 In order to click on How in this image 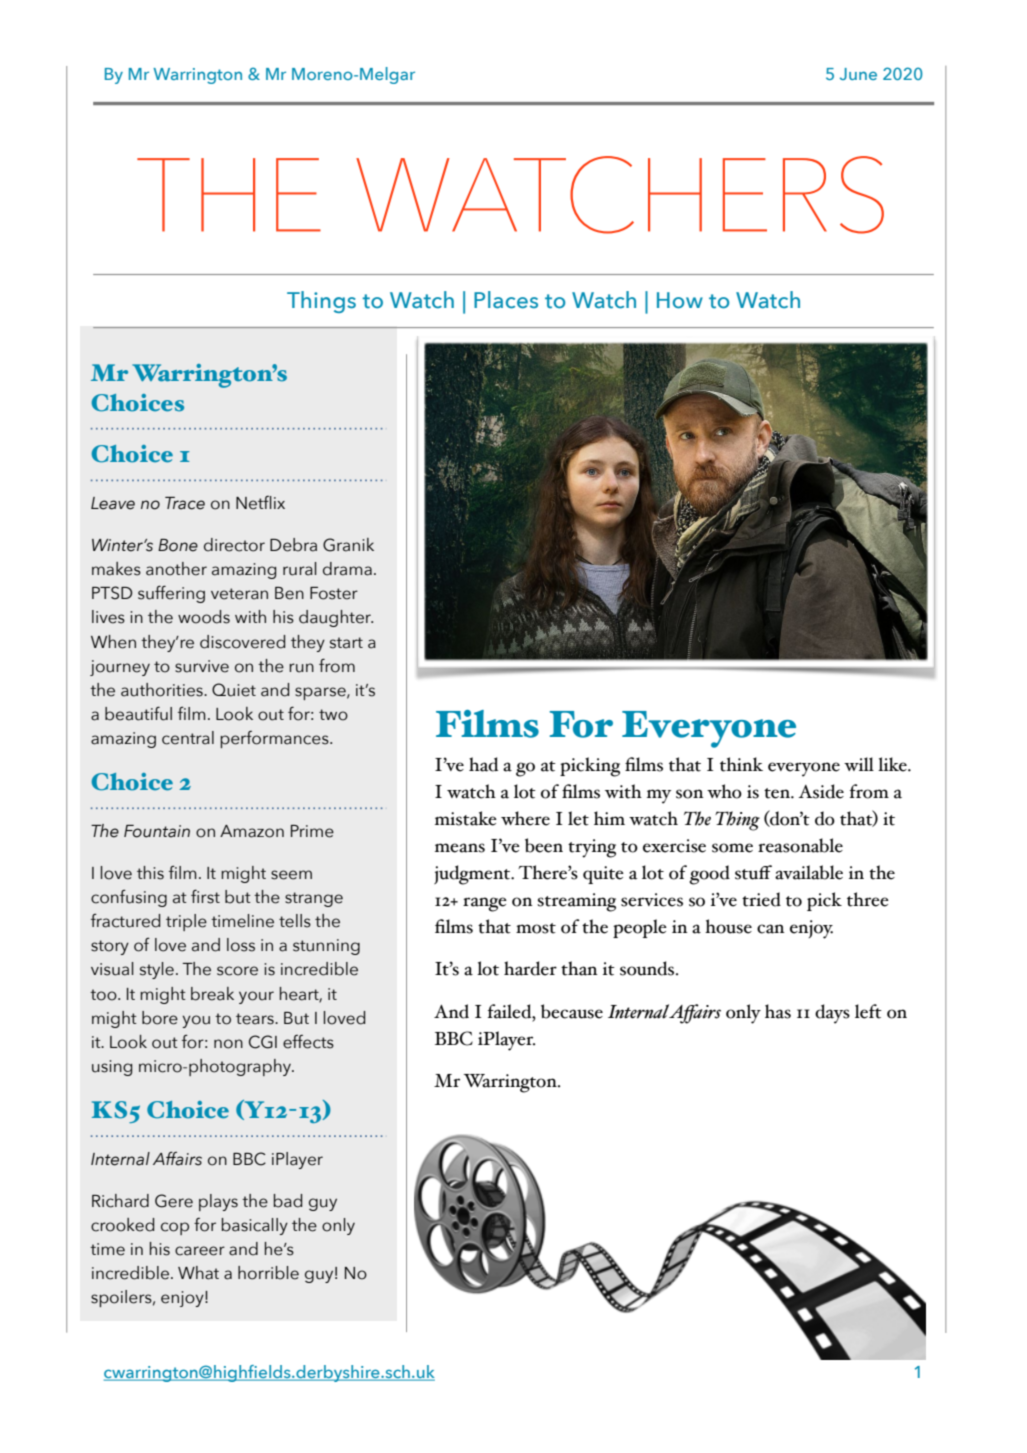, I will do `click(680, 300)`.
